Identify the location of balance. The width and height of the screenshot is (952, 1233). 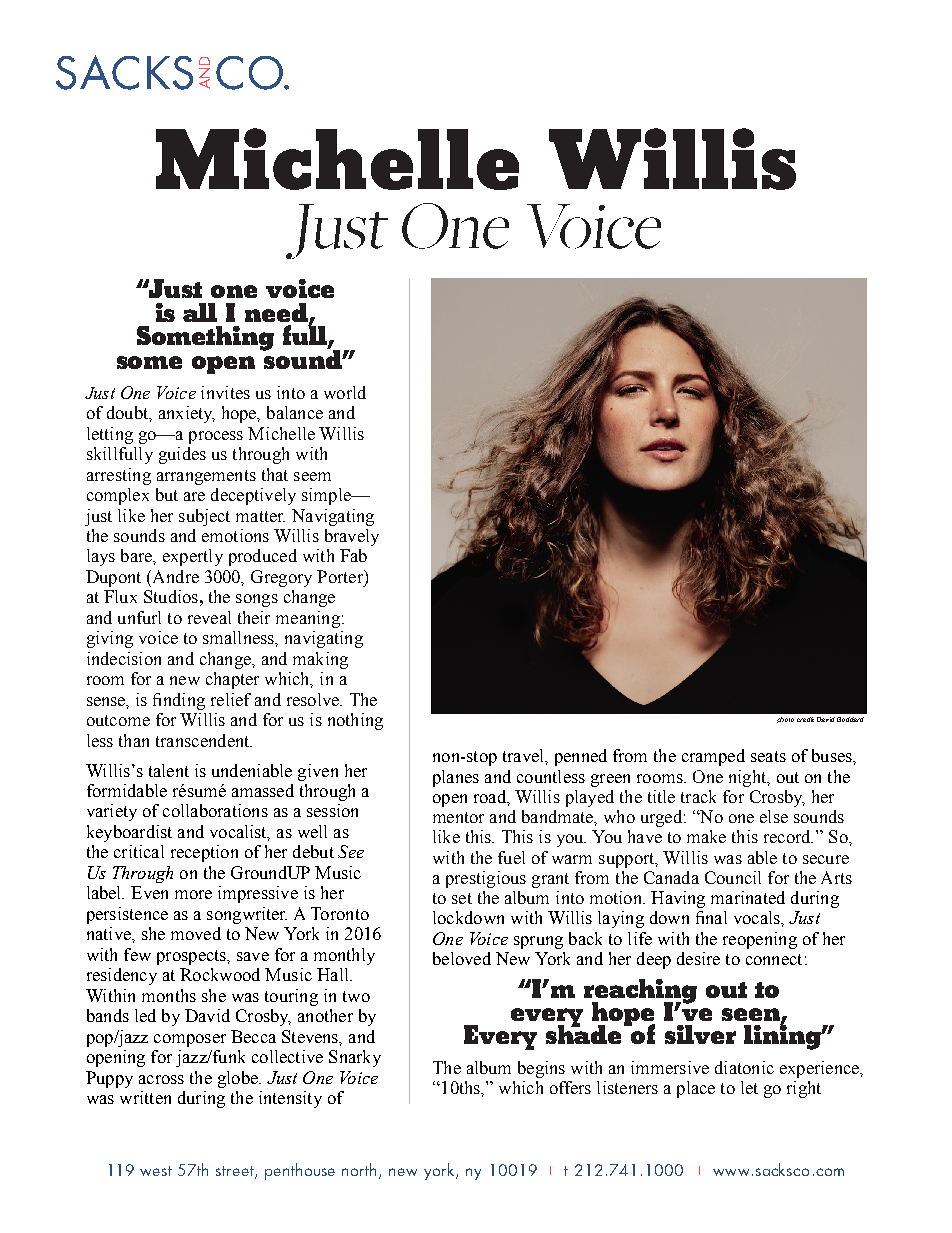
(295, 412).
